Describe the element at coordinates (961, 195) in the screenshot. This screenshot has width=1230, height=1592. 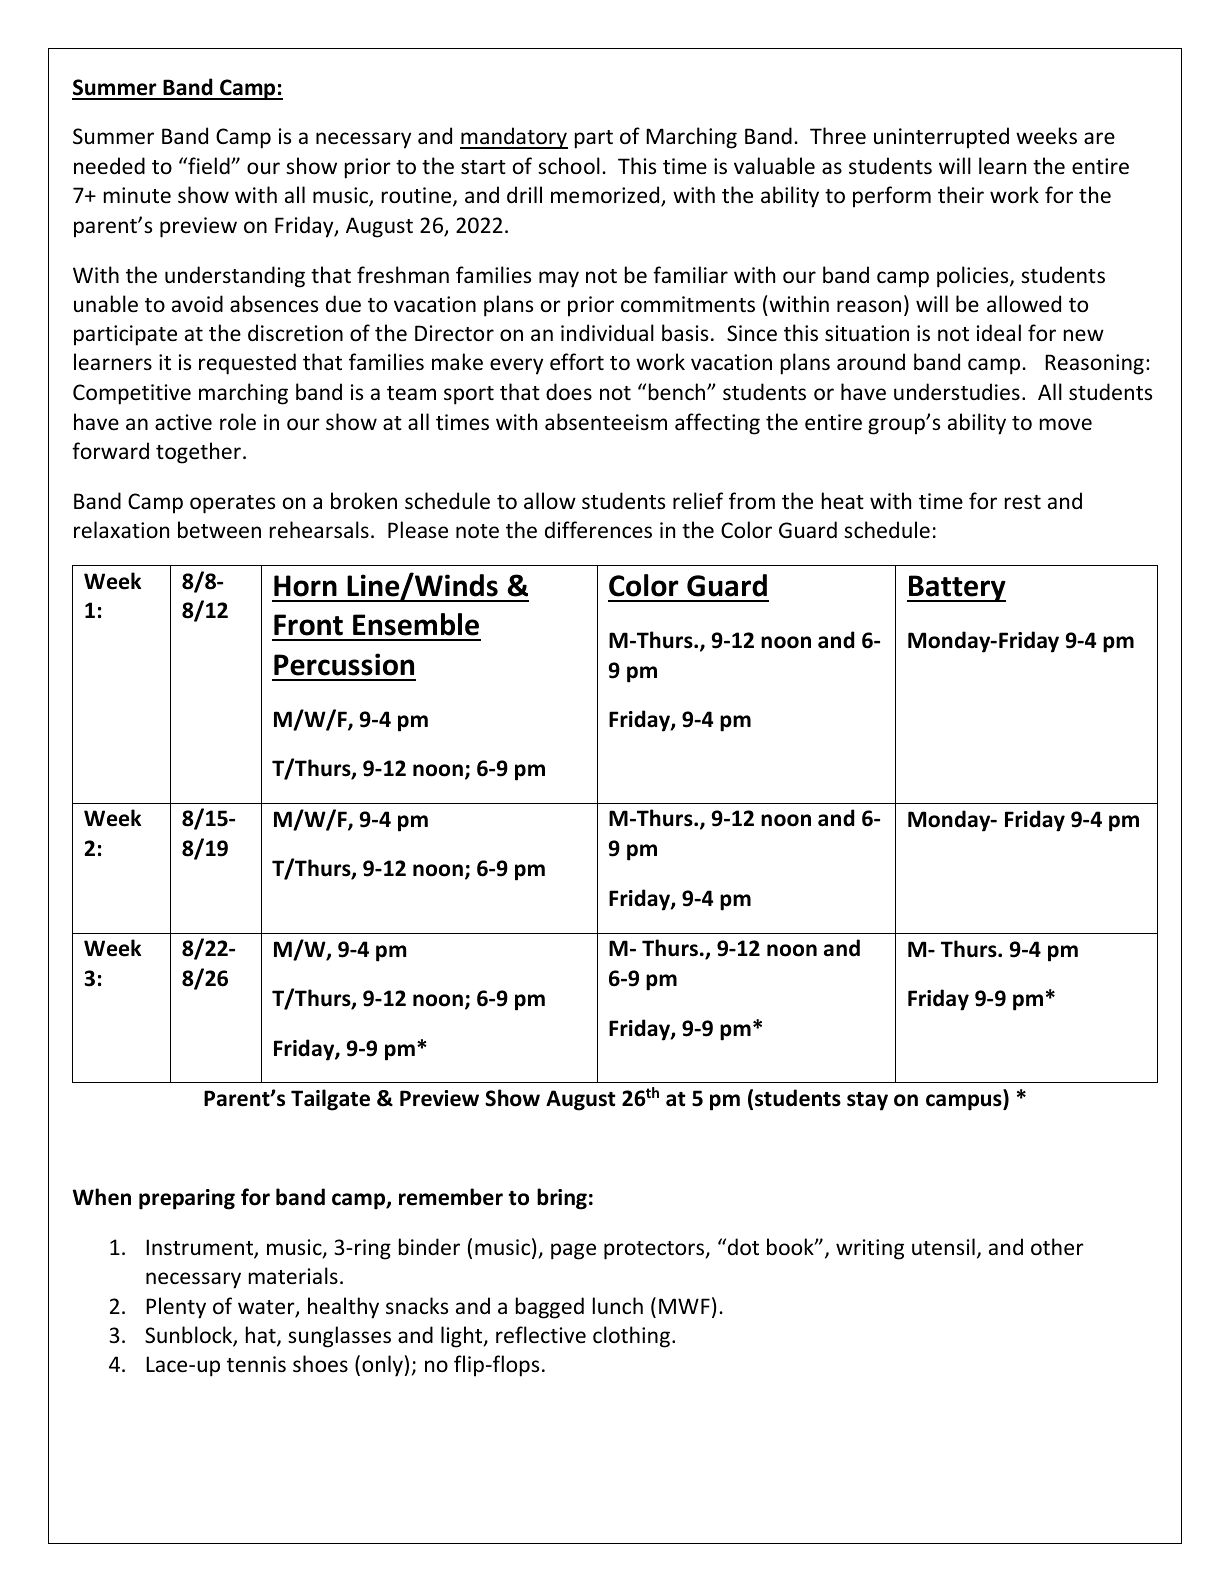
I see `their` at that location.
